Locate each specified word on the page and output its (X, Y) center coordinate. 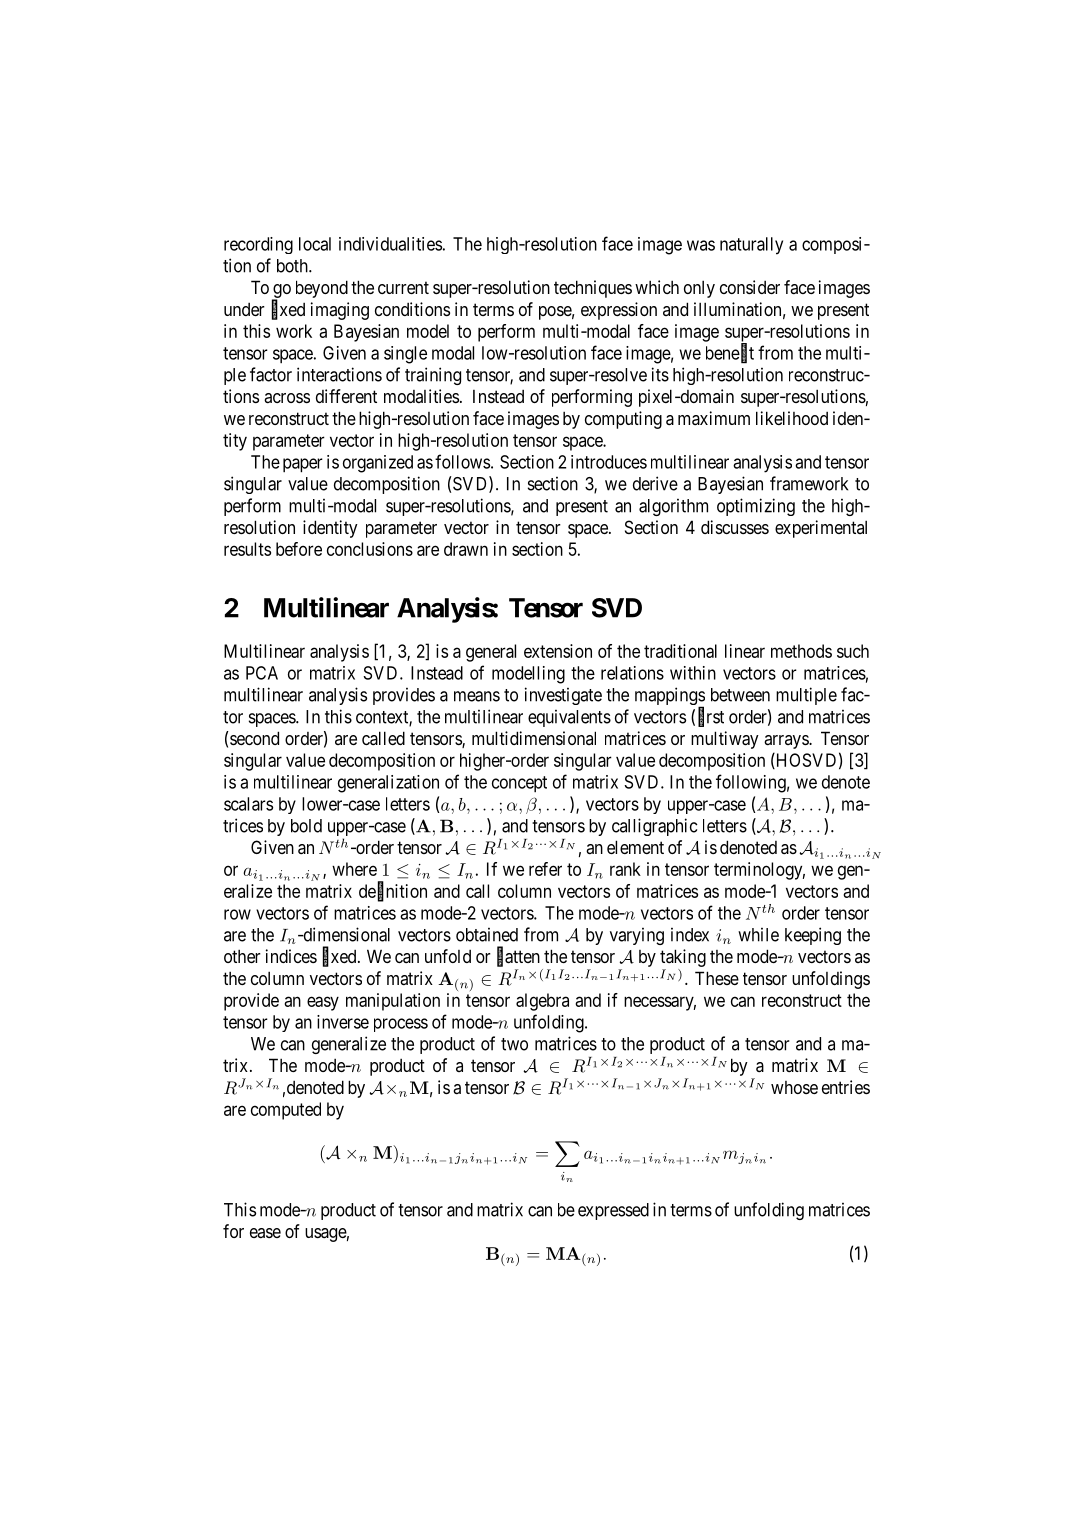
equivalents (569, 718)
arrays (787, 742)
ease (265, 1233)
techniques (593, 289)
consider (750, 287)
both (293, 266)
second (253, 738)
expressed (613, 1211)
